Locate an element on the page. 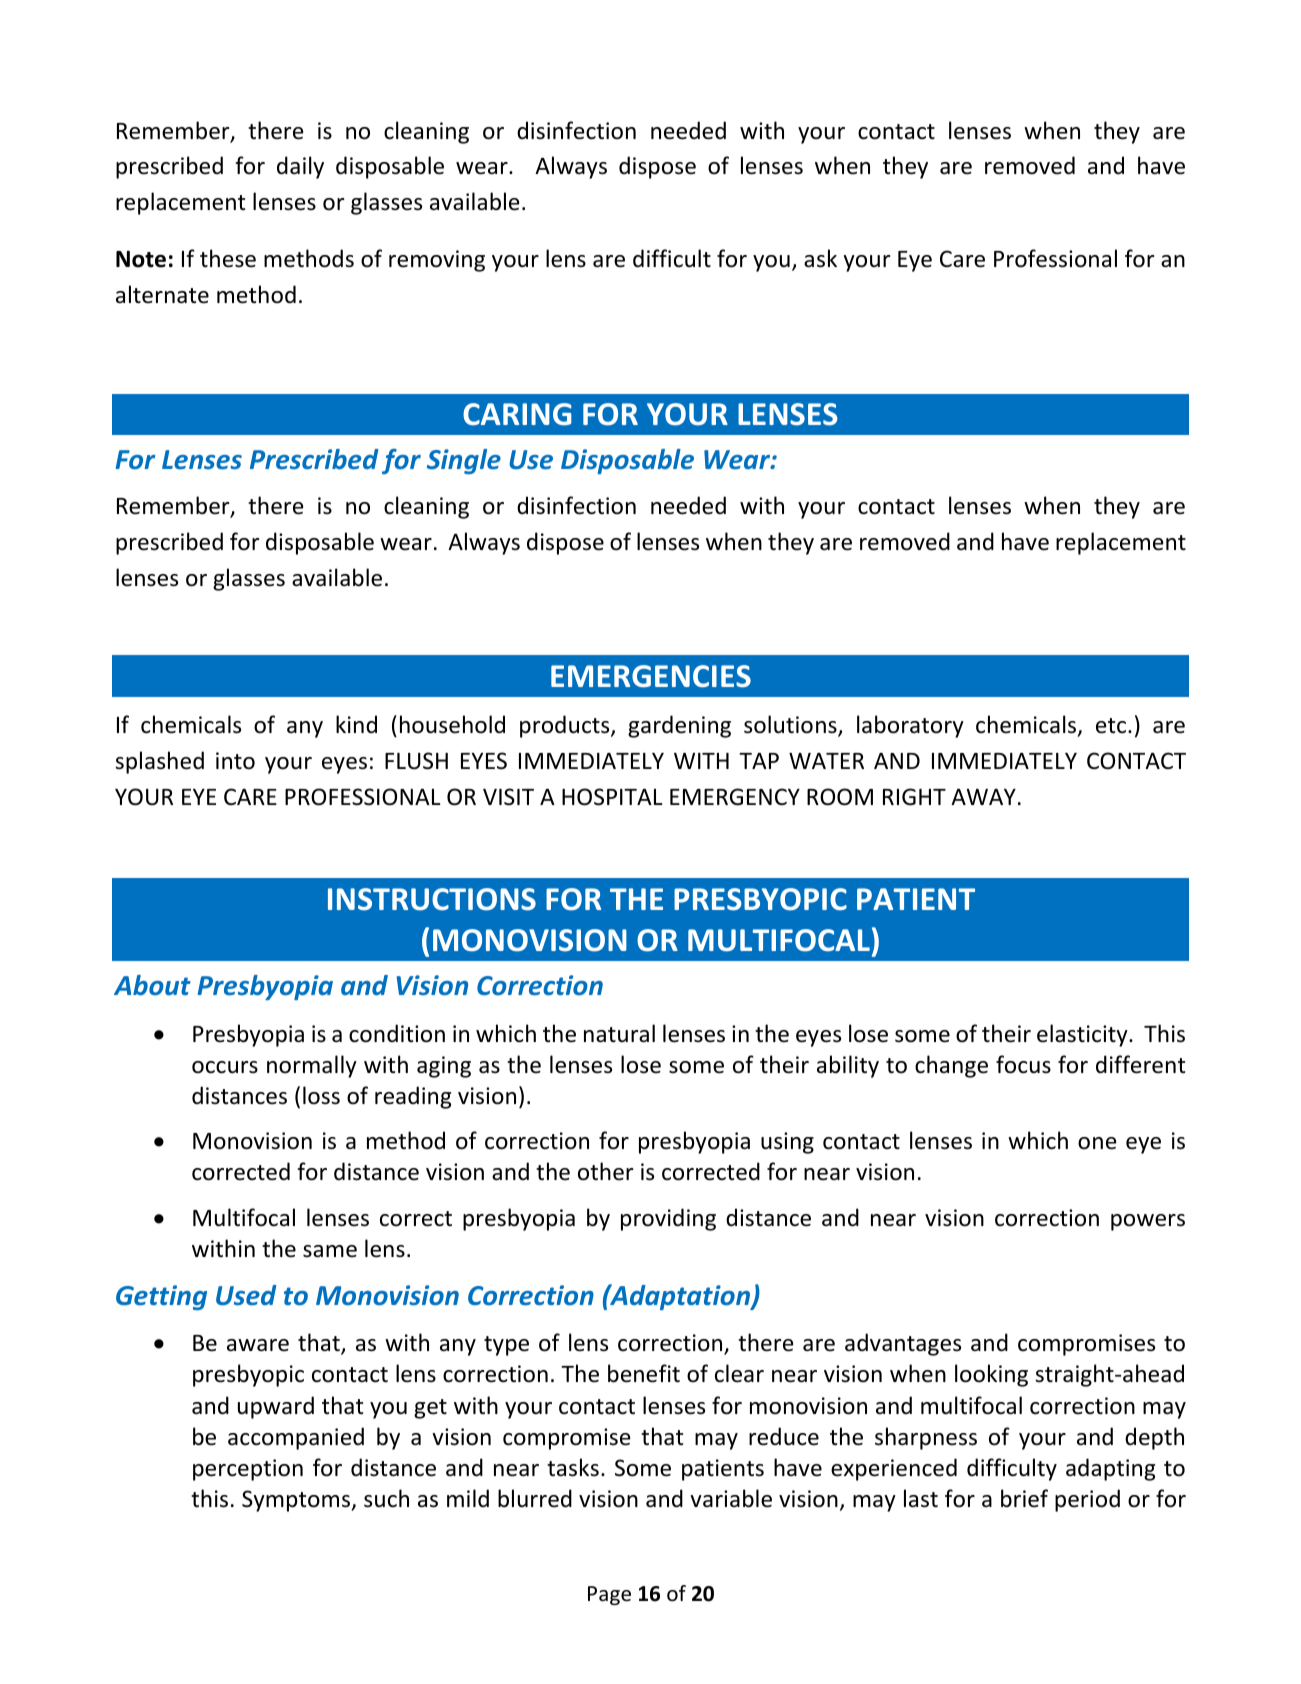  HOSPITAL is located at coordinates (612, 797).
